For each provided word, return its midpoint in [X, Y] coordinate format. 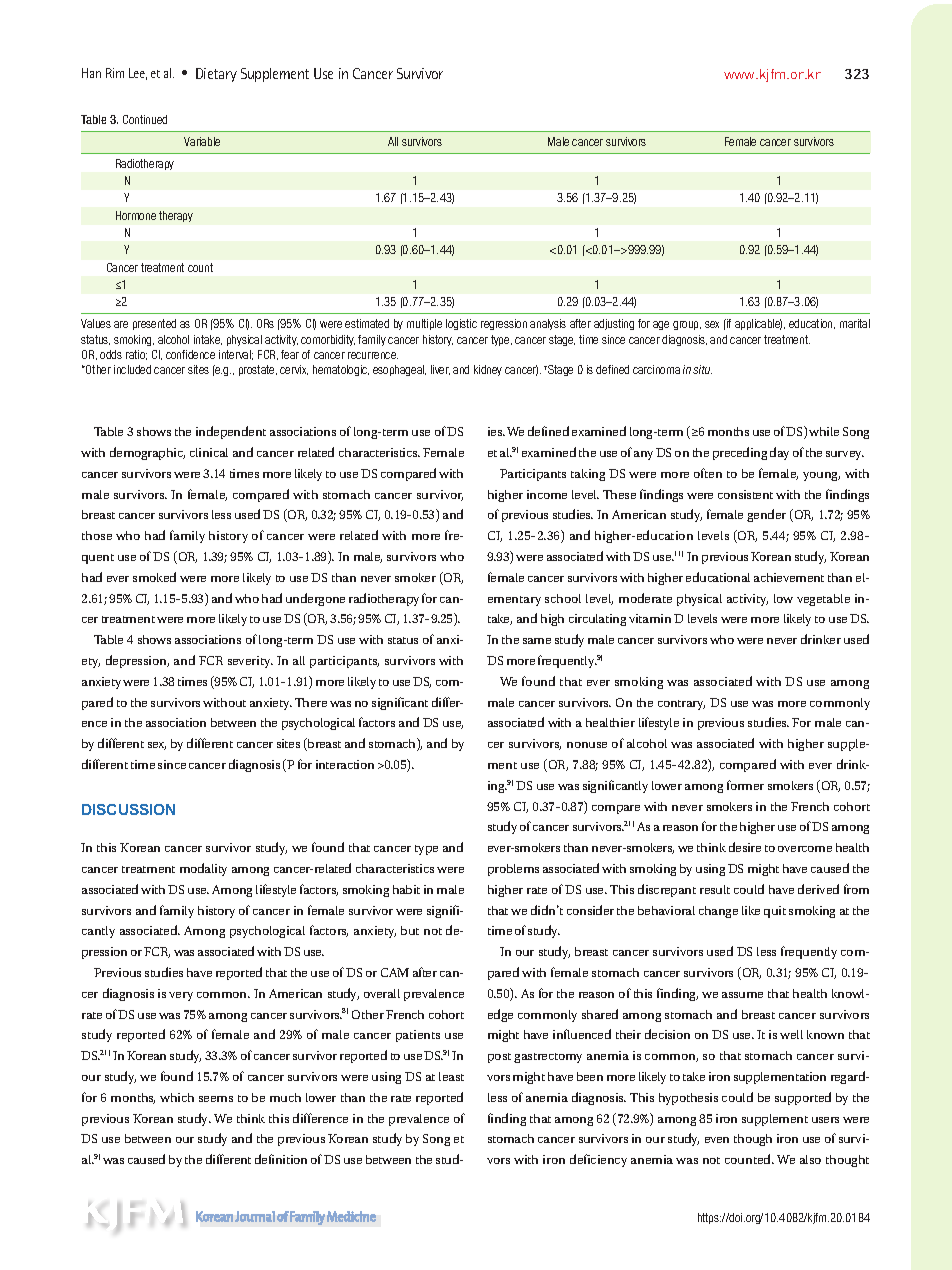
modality [203, 869]
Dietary [216, 75]
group [687, 325]
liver [440, 370]
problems [513, 870]
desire [745, 847]
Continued [145, 119]
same [537, 641]
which [177, 1097]
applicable [758, 324]
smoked [154, 577]
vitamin [650, 618]
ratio [136, 355]
